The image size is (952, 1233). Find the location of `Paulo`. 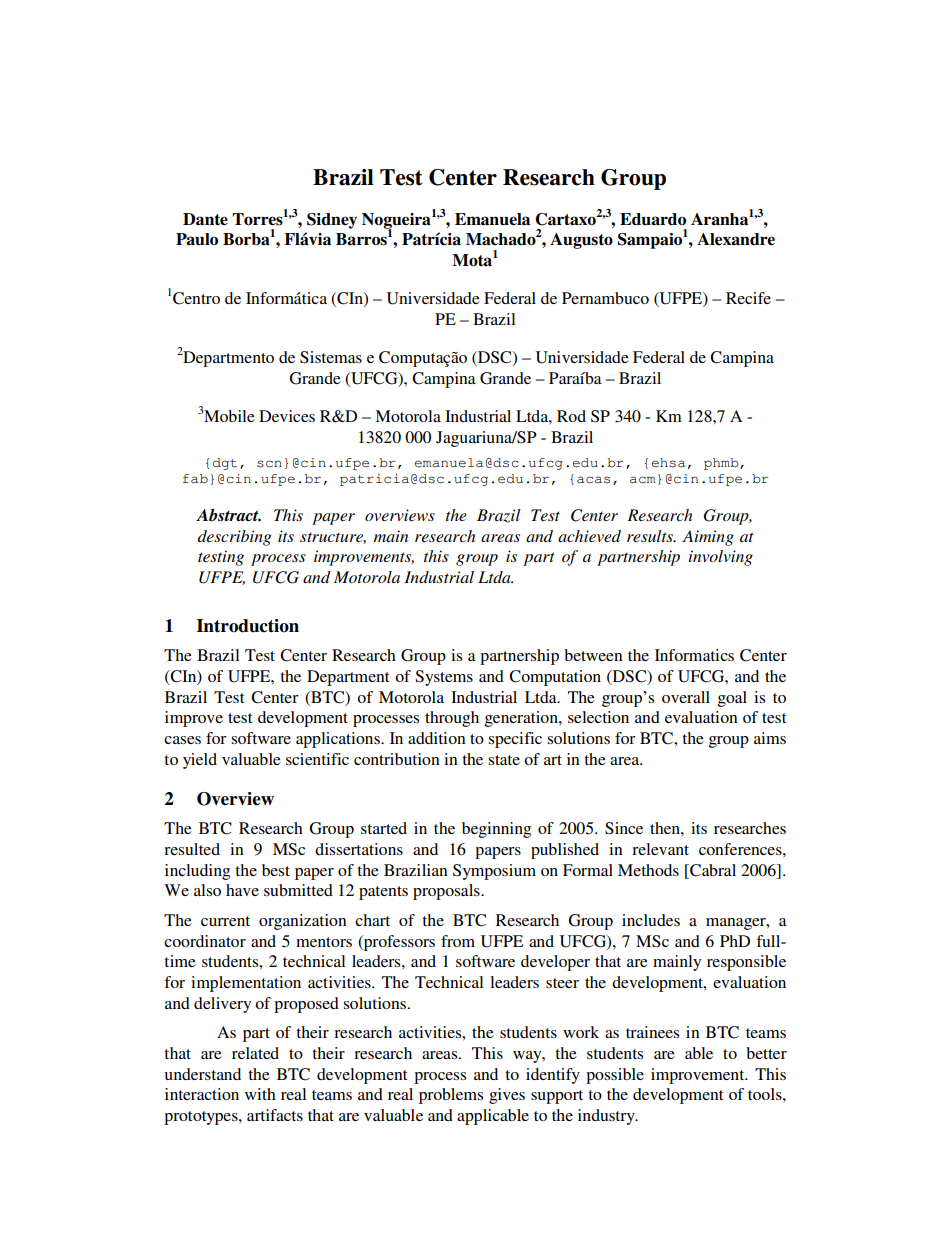

Paulo is located at coordinates (197, 239).
